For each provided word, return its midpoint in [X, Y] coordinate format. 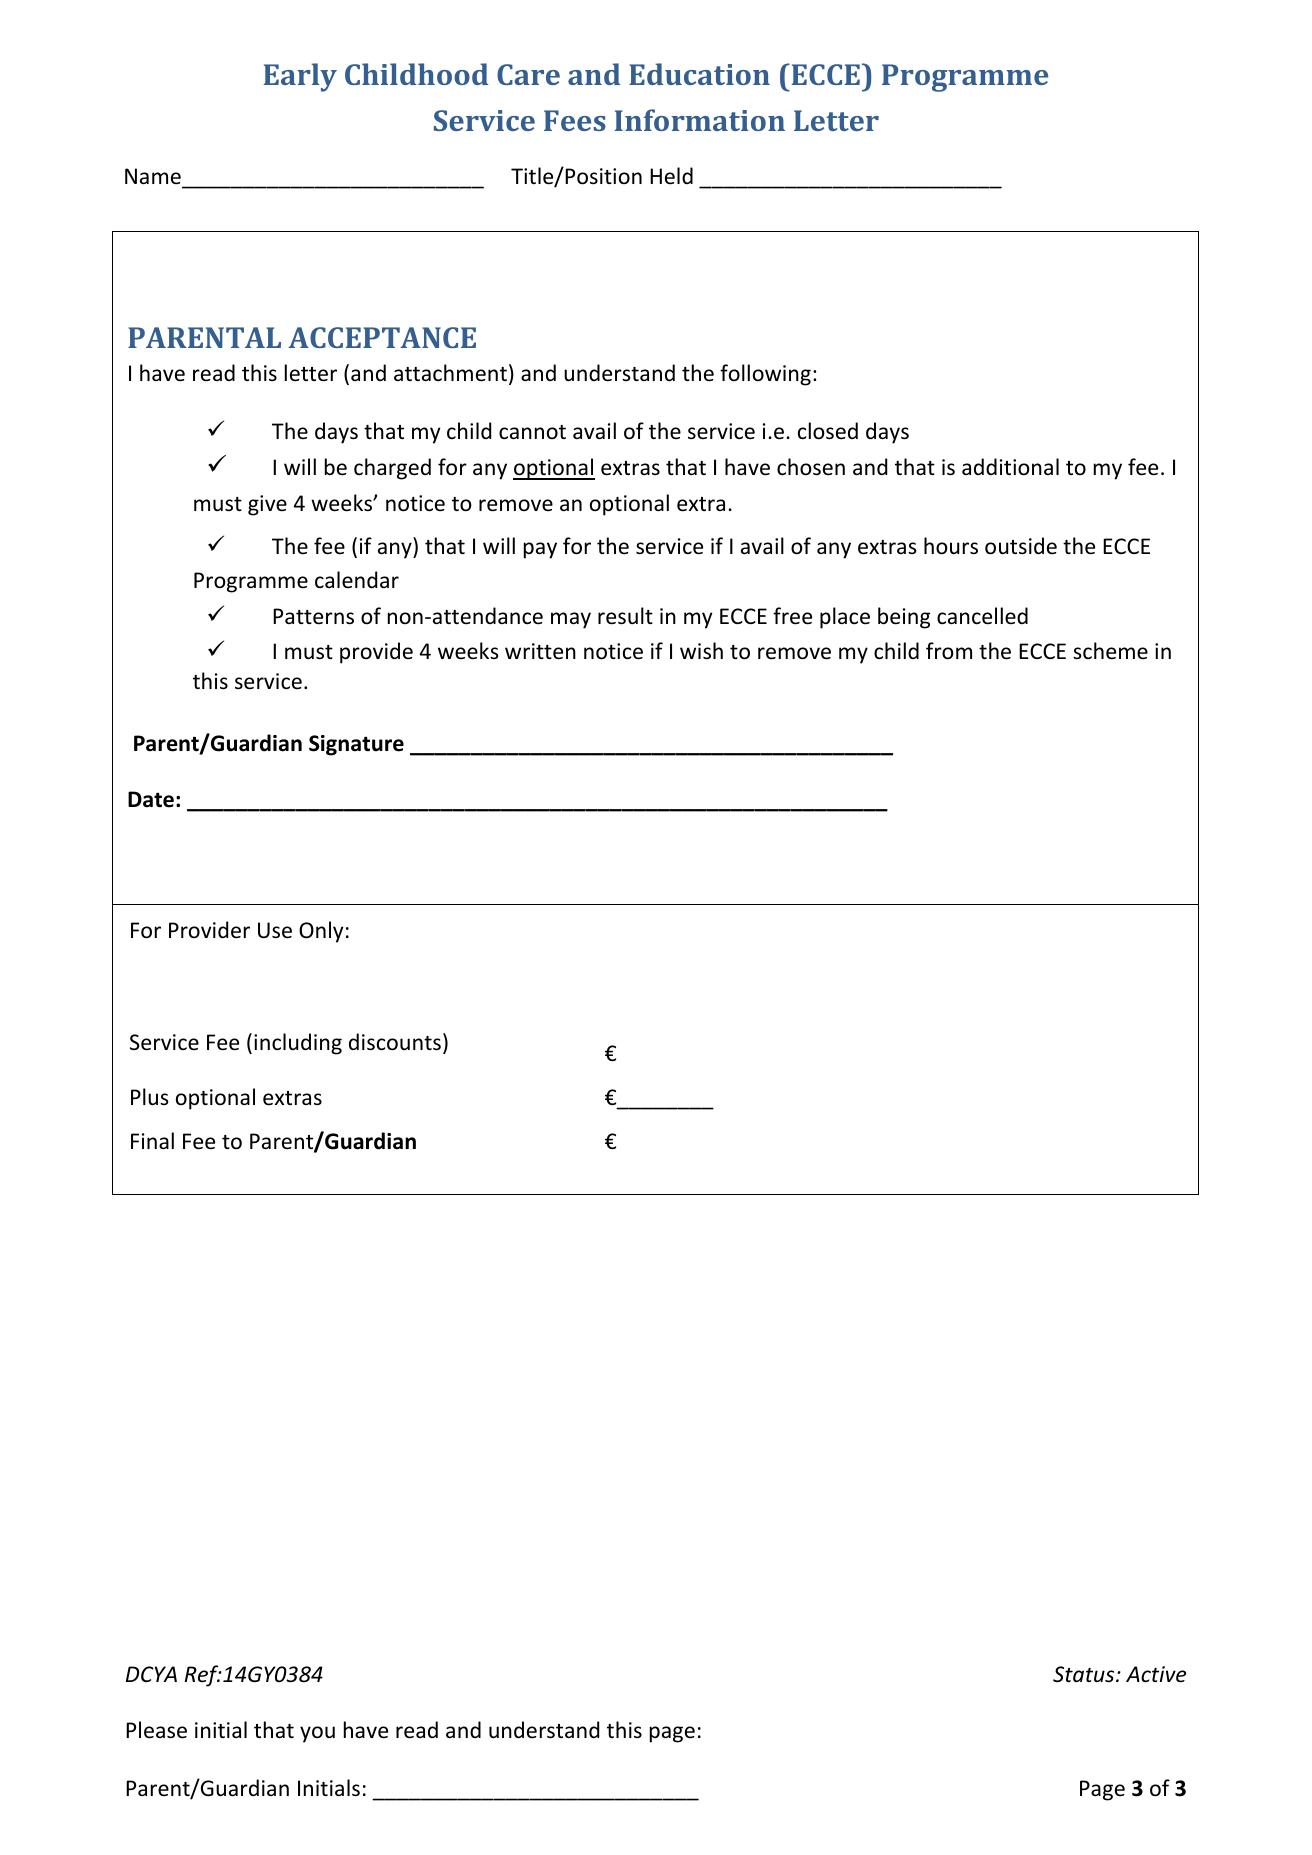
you [317, 1734]
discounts [395, 1042]
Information [700, 120]
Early [300, 77]
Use [275, 930]
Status [1085, 1674]
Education [699, 74]
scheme [1110, 651]
